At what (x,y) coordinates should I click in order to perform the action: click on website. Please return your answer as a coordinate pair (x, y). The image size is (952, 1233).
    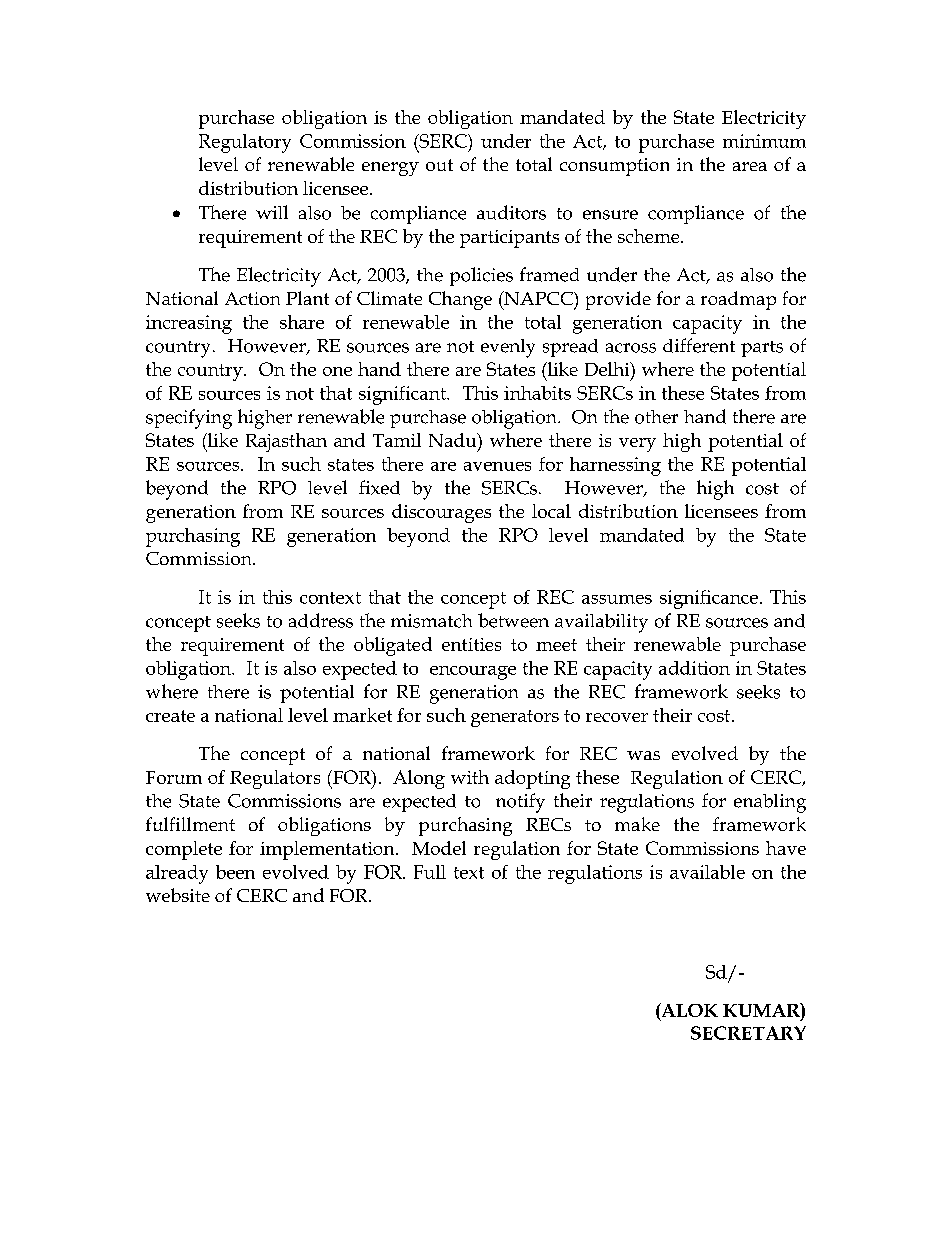
    Looking at the image, I should click on (178, 895).
